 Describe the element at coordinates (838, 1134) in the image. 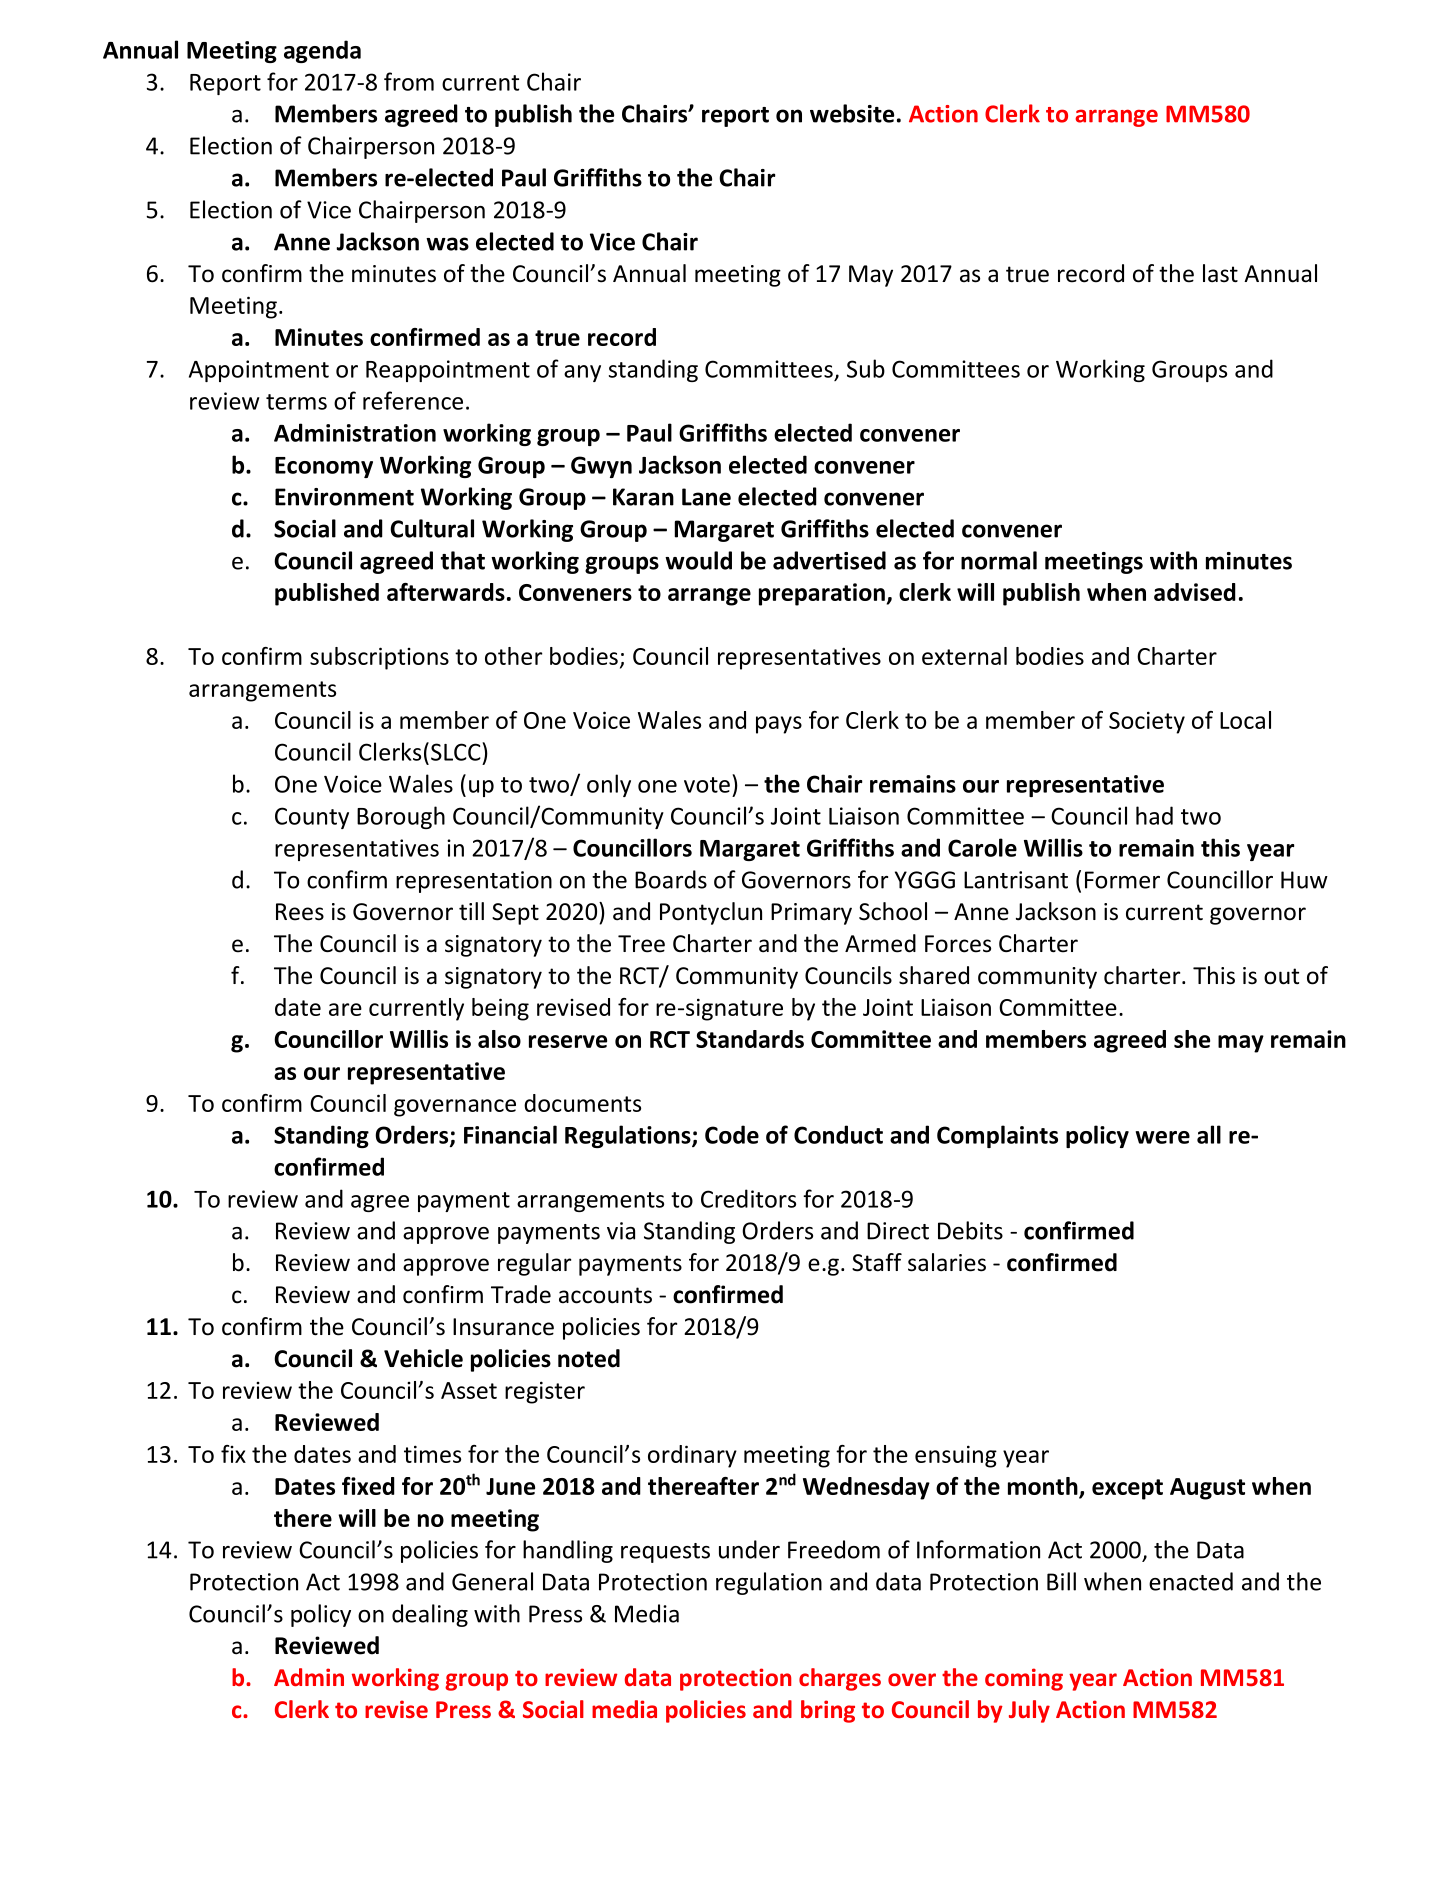

I see `Conduct` at that location.
